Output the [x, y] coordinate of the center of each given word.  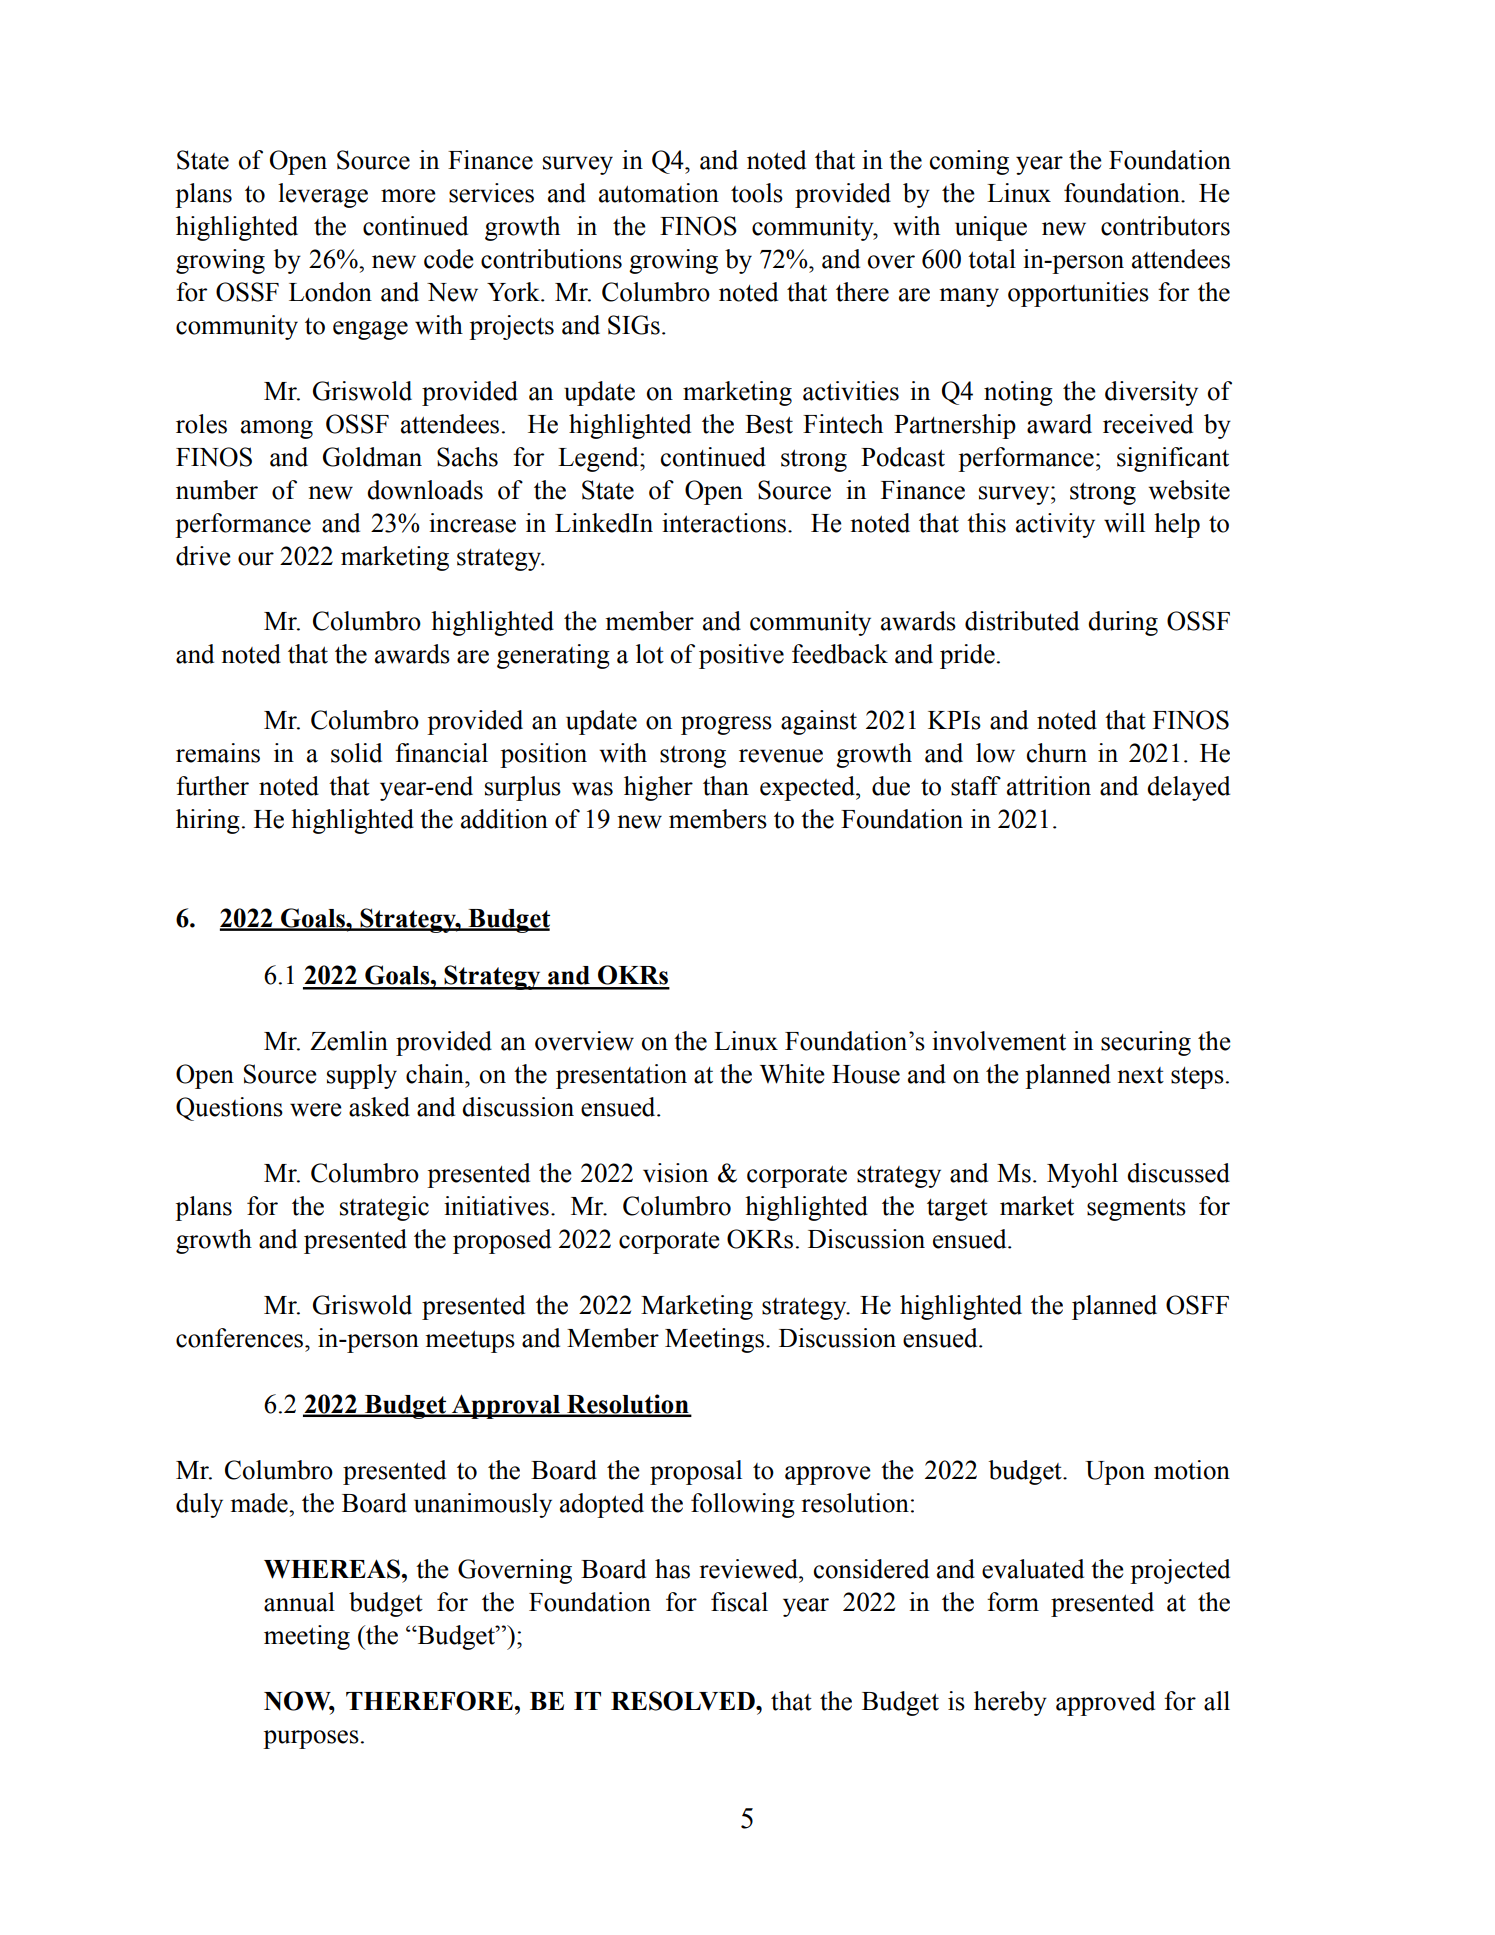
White [792, 1074]
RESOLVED [684, 1701]
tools [757, 193]
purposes [311, 1739]
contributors [1165, 226]
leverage [323, 195]
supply [362, 1076]
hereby [1010, 1703]
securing [1146, 1043]
